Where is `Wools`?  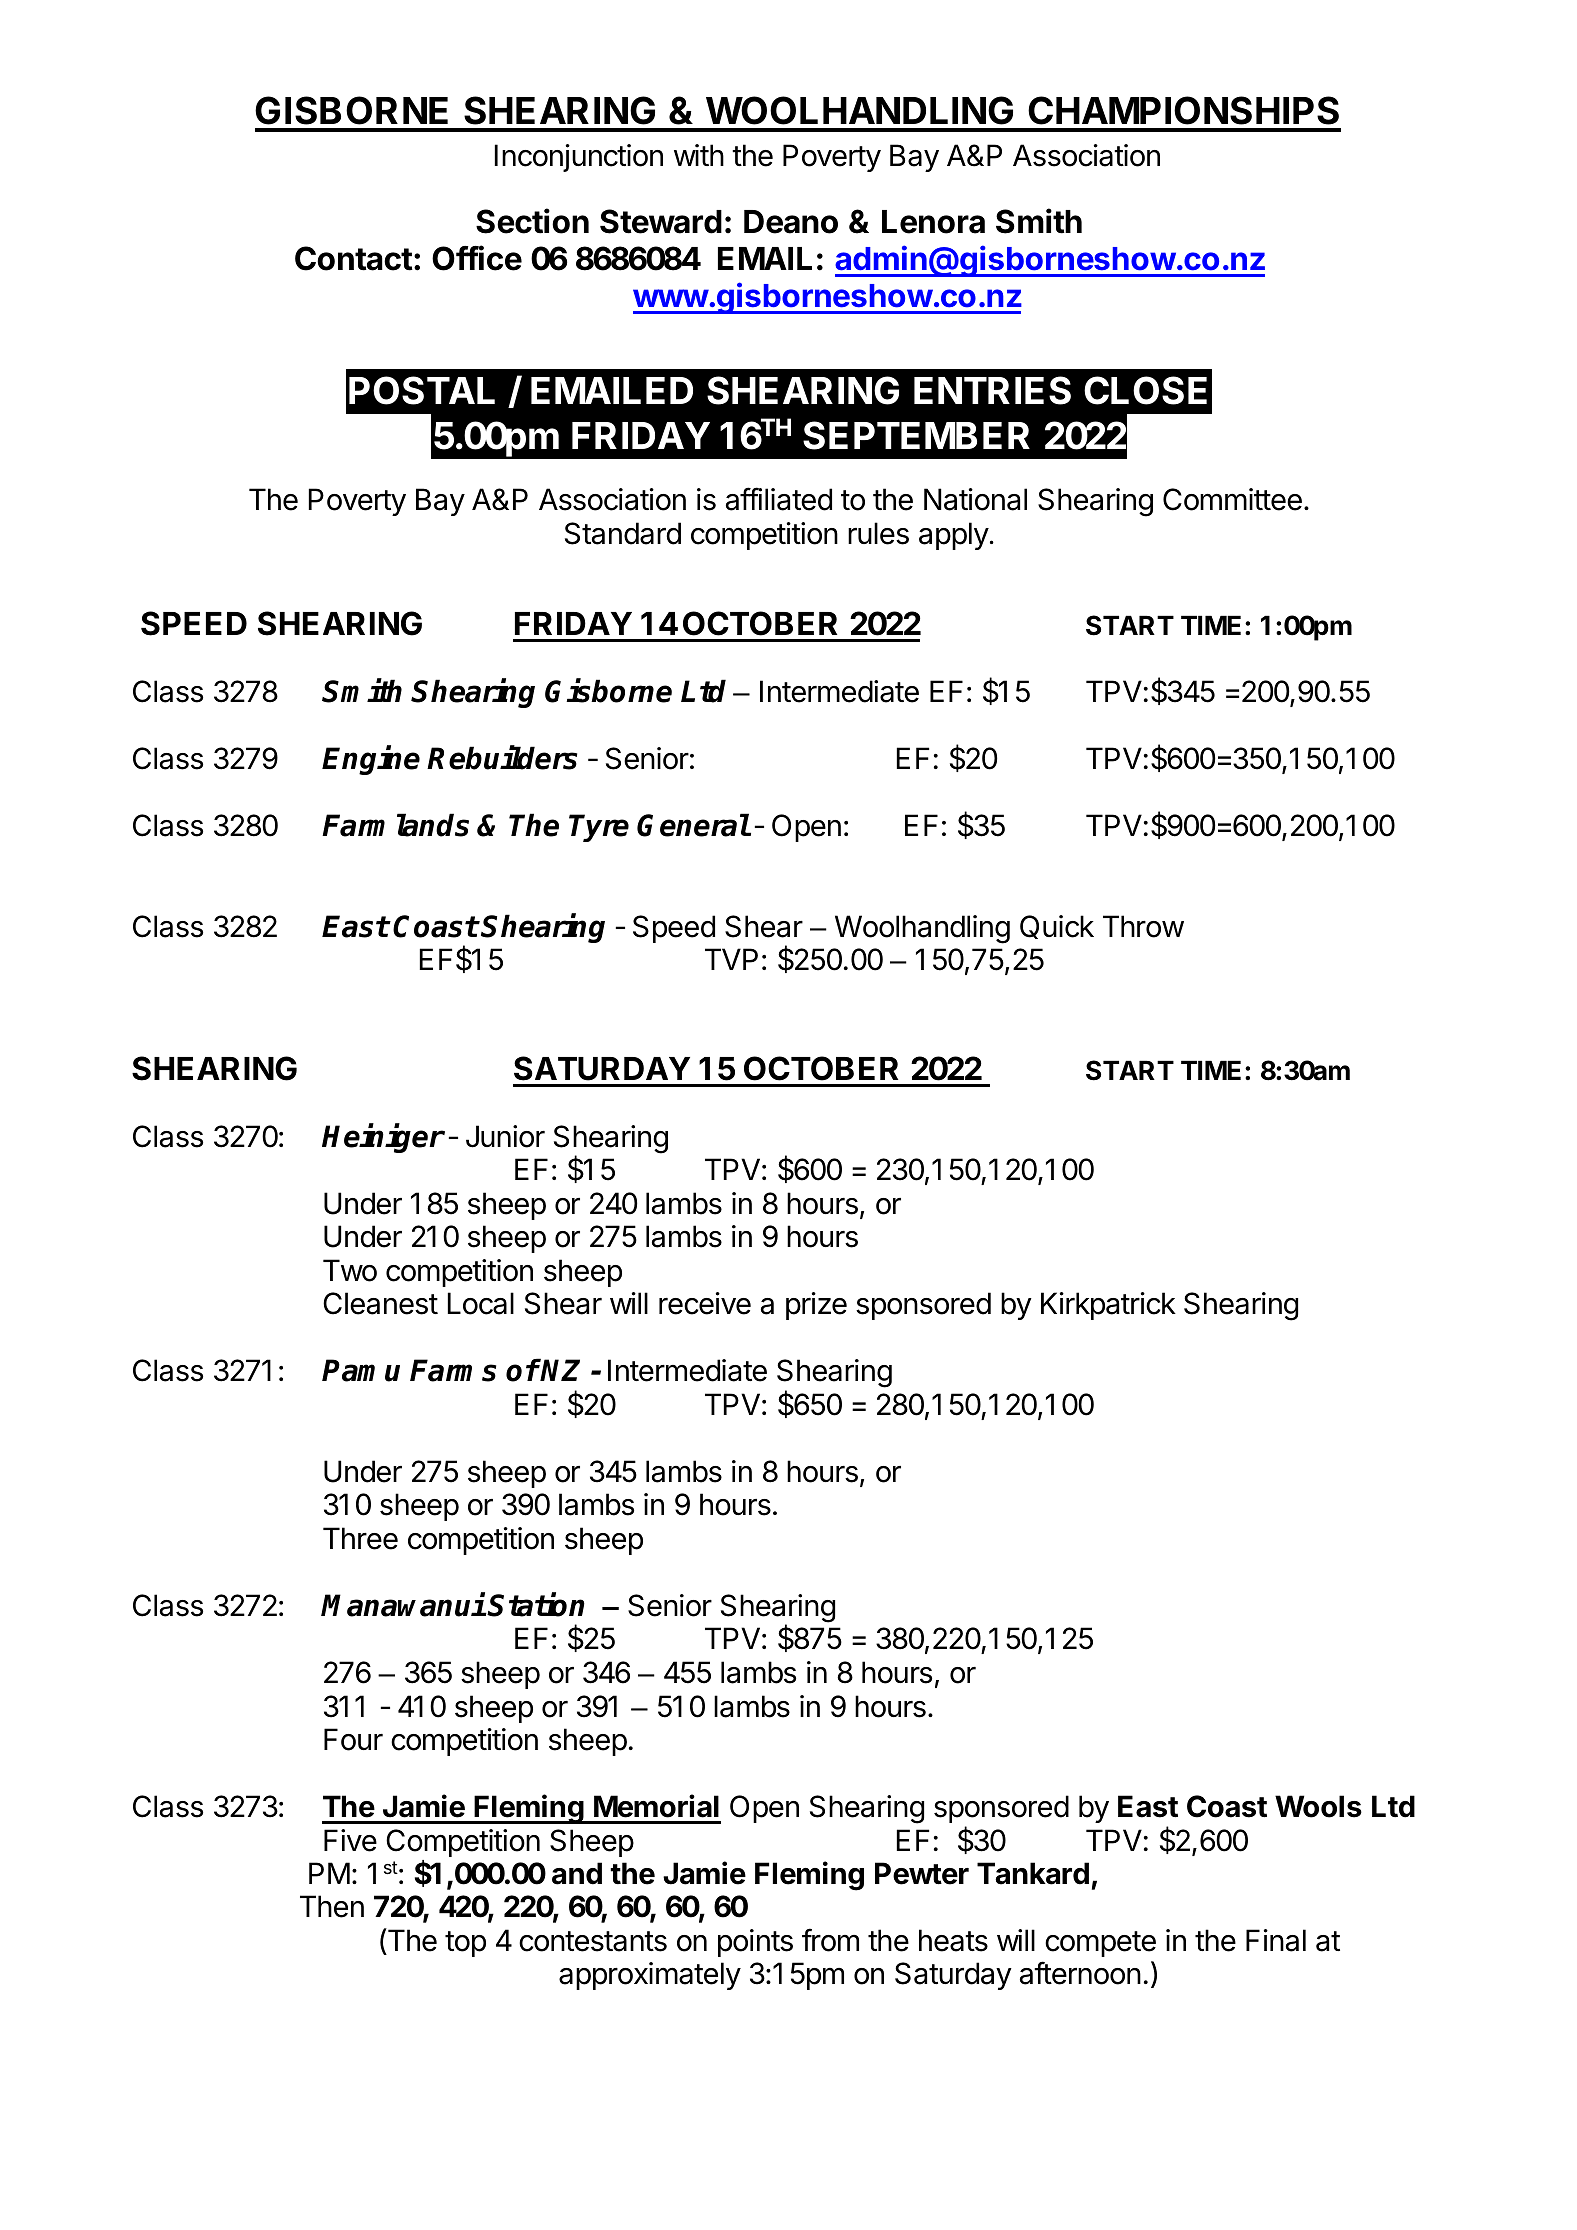
Wools is located at coordinates (1318, 1806).
